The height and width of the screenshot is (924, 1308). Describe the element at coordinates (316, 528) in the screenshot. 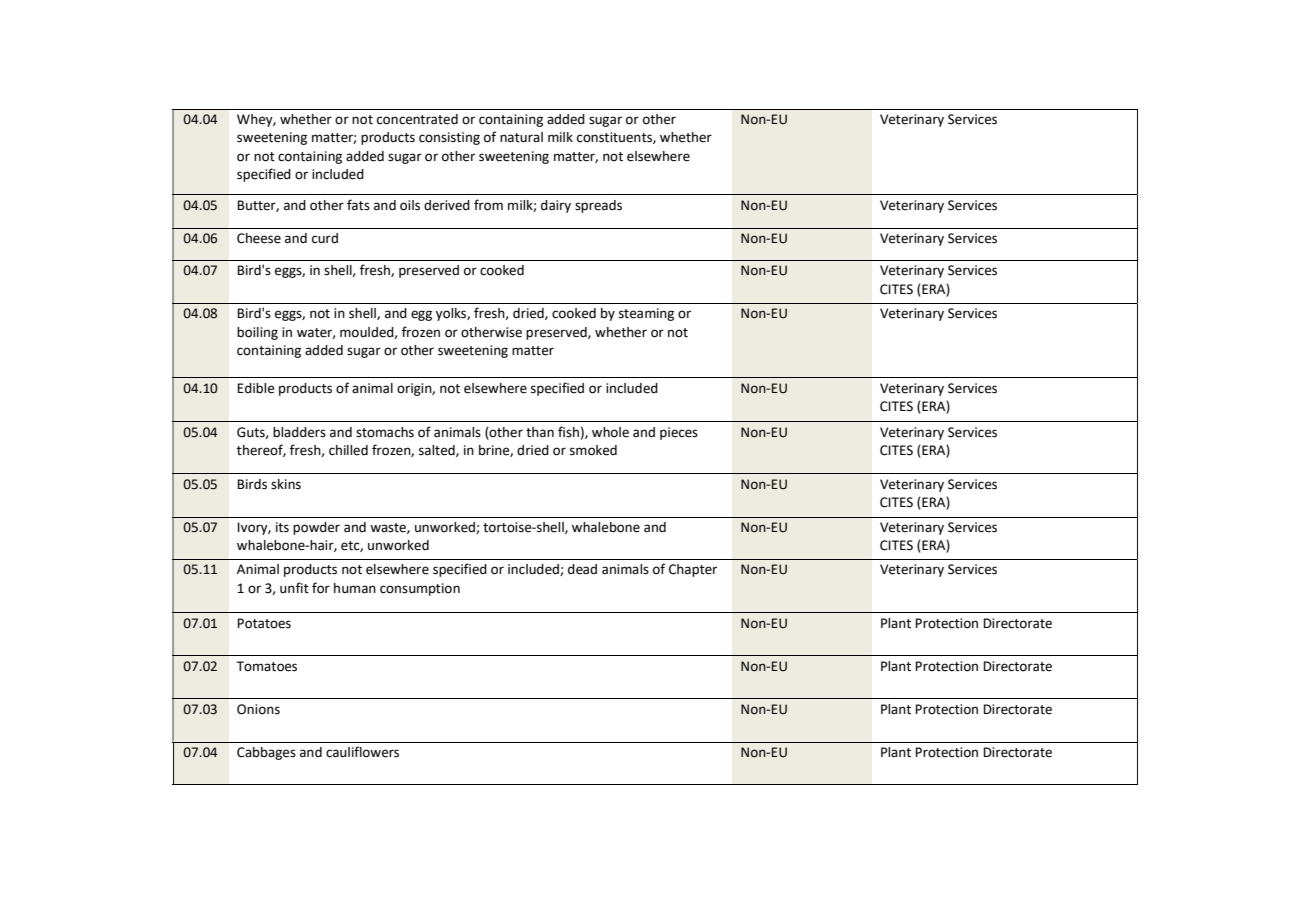

I see `powder` at that location.
